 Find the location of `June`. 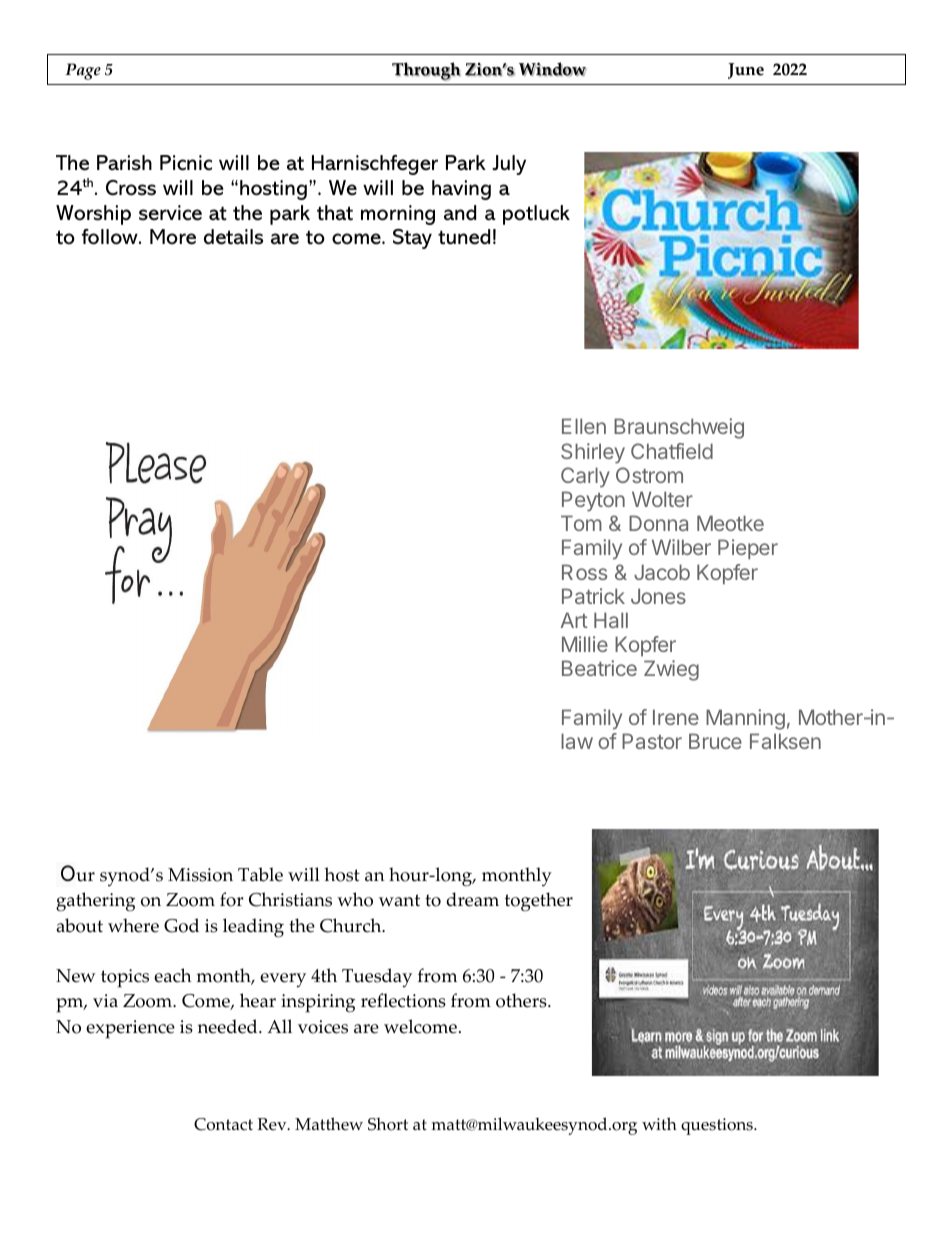

June is located at coordinates (746, 71).
